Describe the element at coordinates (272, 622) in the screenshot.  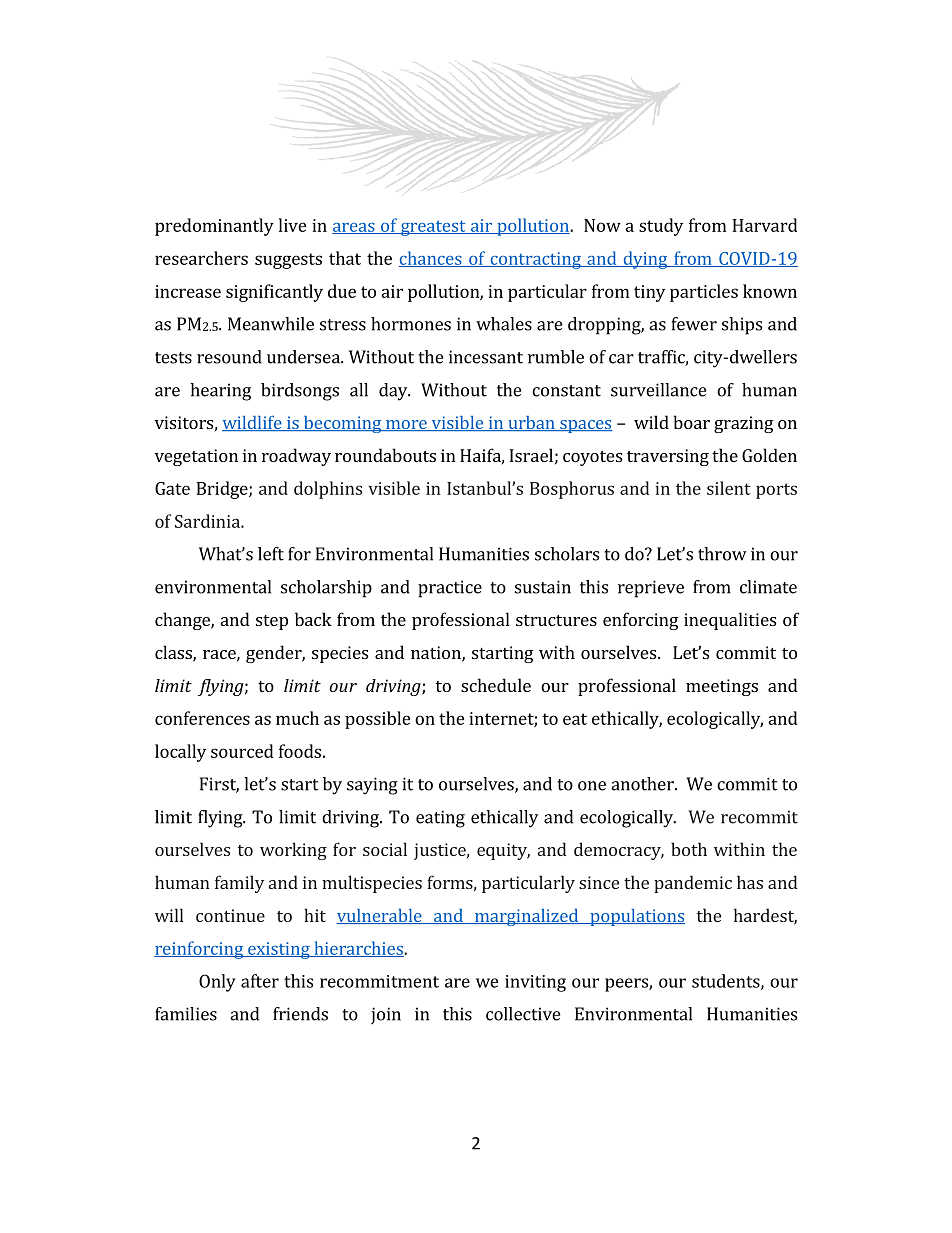
I see `step` at that location.
